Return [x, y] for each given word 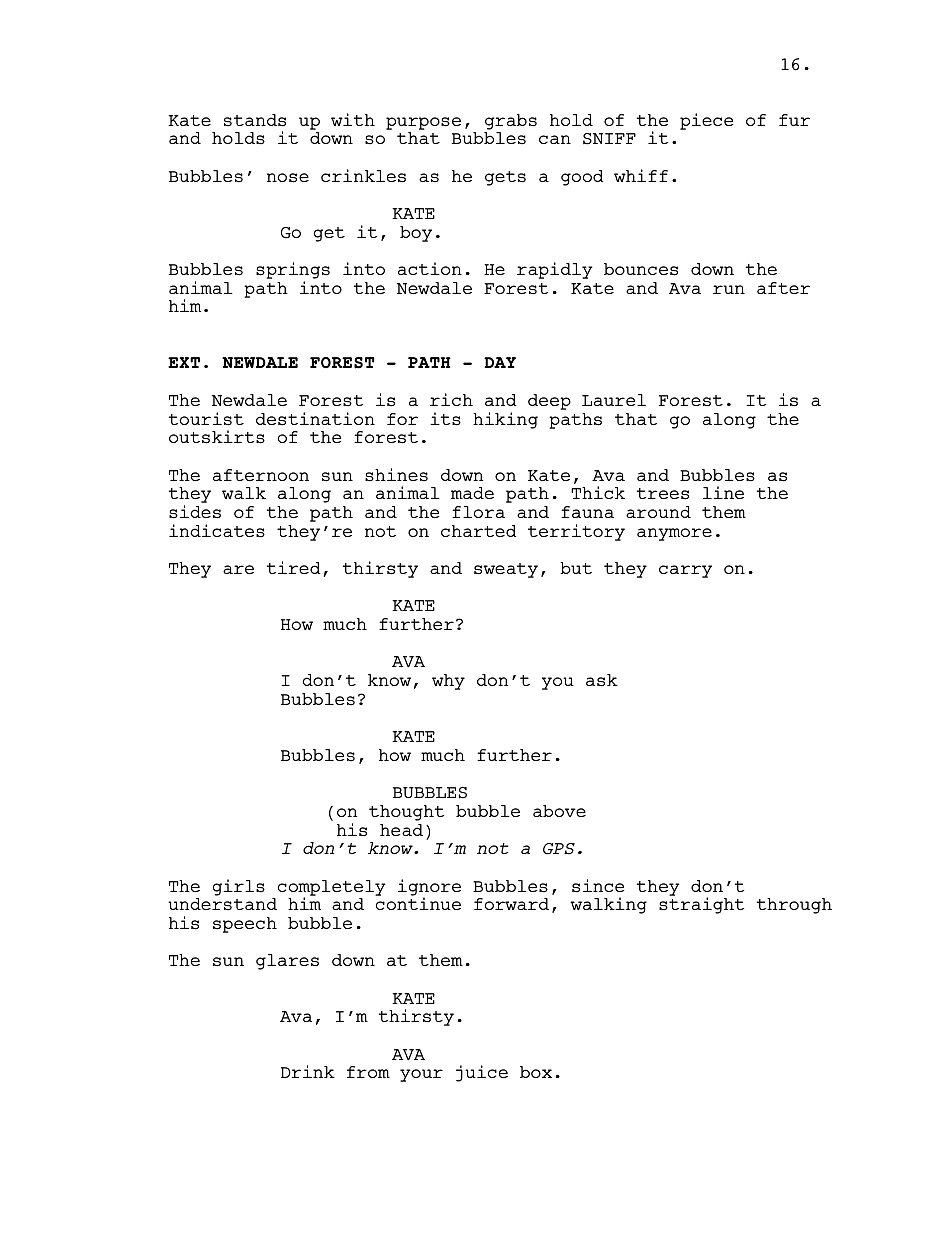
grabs [511, 122]
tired [294, 567]
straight [701, 905]
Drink [308, 1071]
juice [482, 1073]
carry [685, 571]
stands [255, 120]
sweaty [506, 570]
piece [706, 121]
